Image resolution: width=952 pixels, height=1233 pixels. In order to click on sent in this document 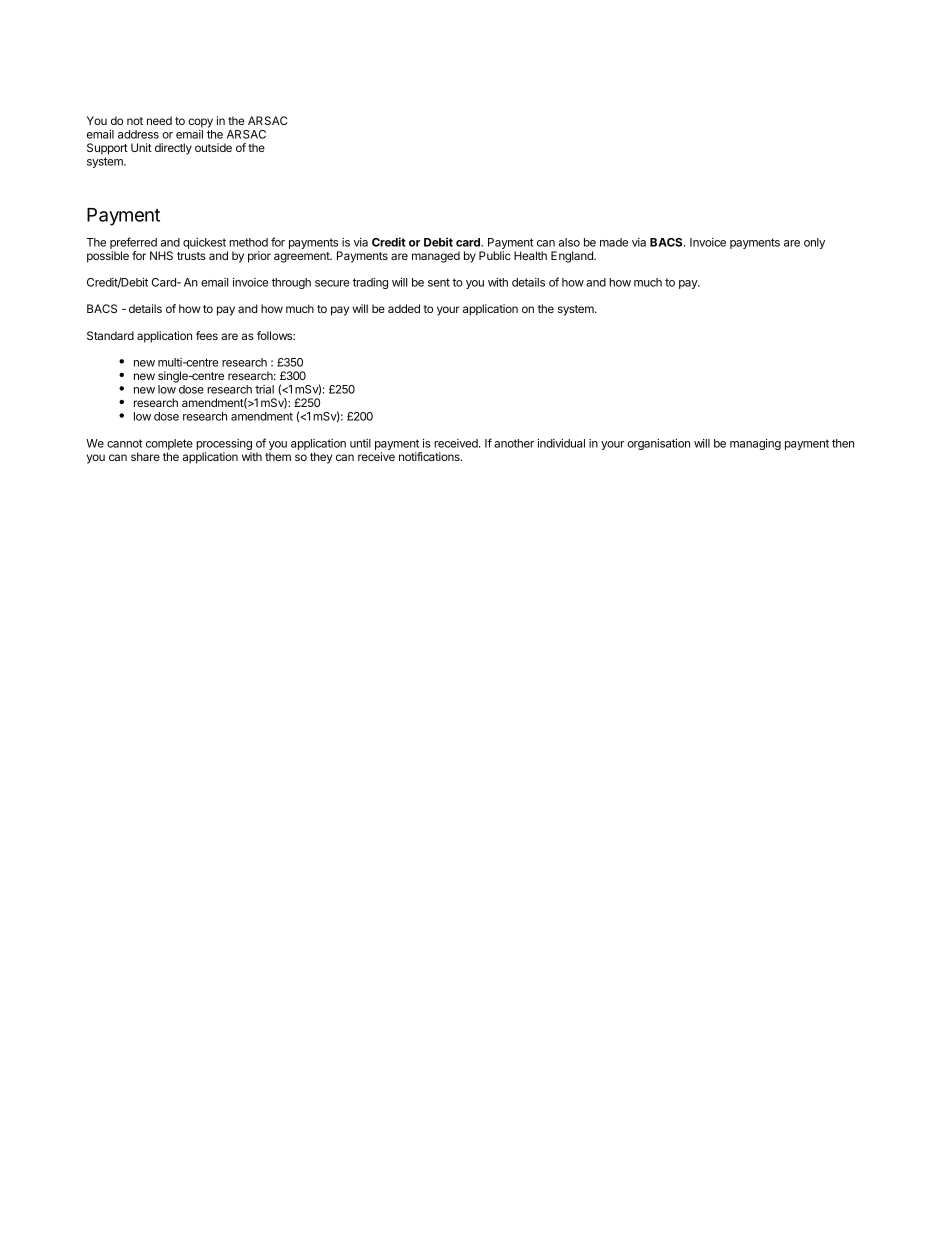, I will do `click(439, 282)`.
